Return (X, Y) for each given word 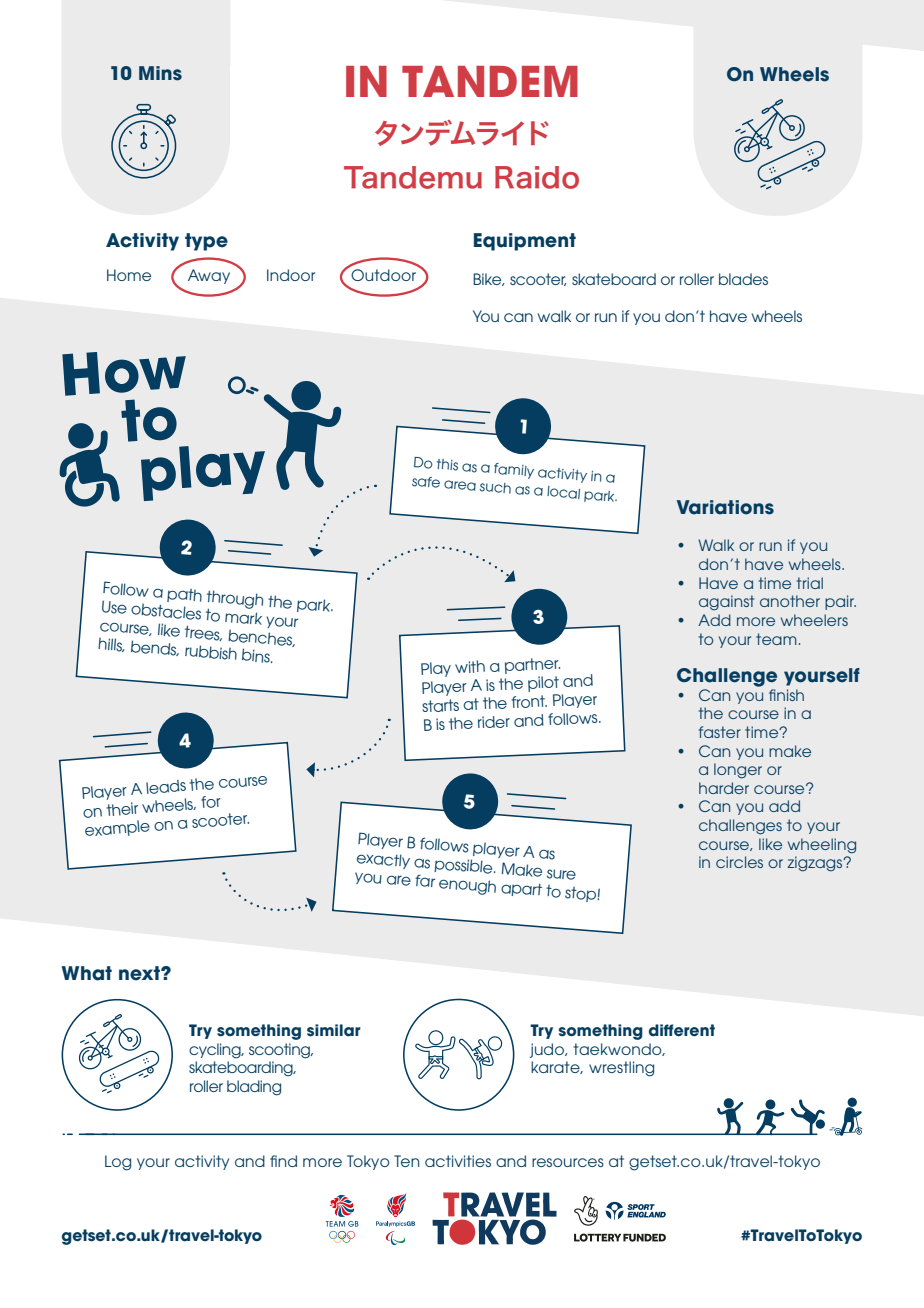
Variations (725, 507)
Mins (160, 73)
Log (118, 1163)
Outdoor (383, 275)
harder (724, 788)
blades (743, 279)
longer (738, 771)
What (86, 973)
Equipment (525, 242)
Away (209, 276)
